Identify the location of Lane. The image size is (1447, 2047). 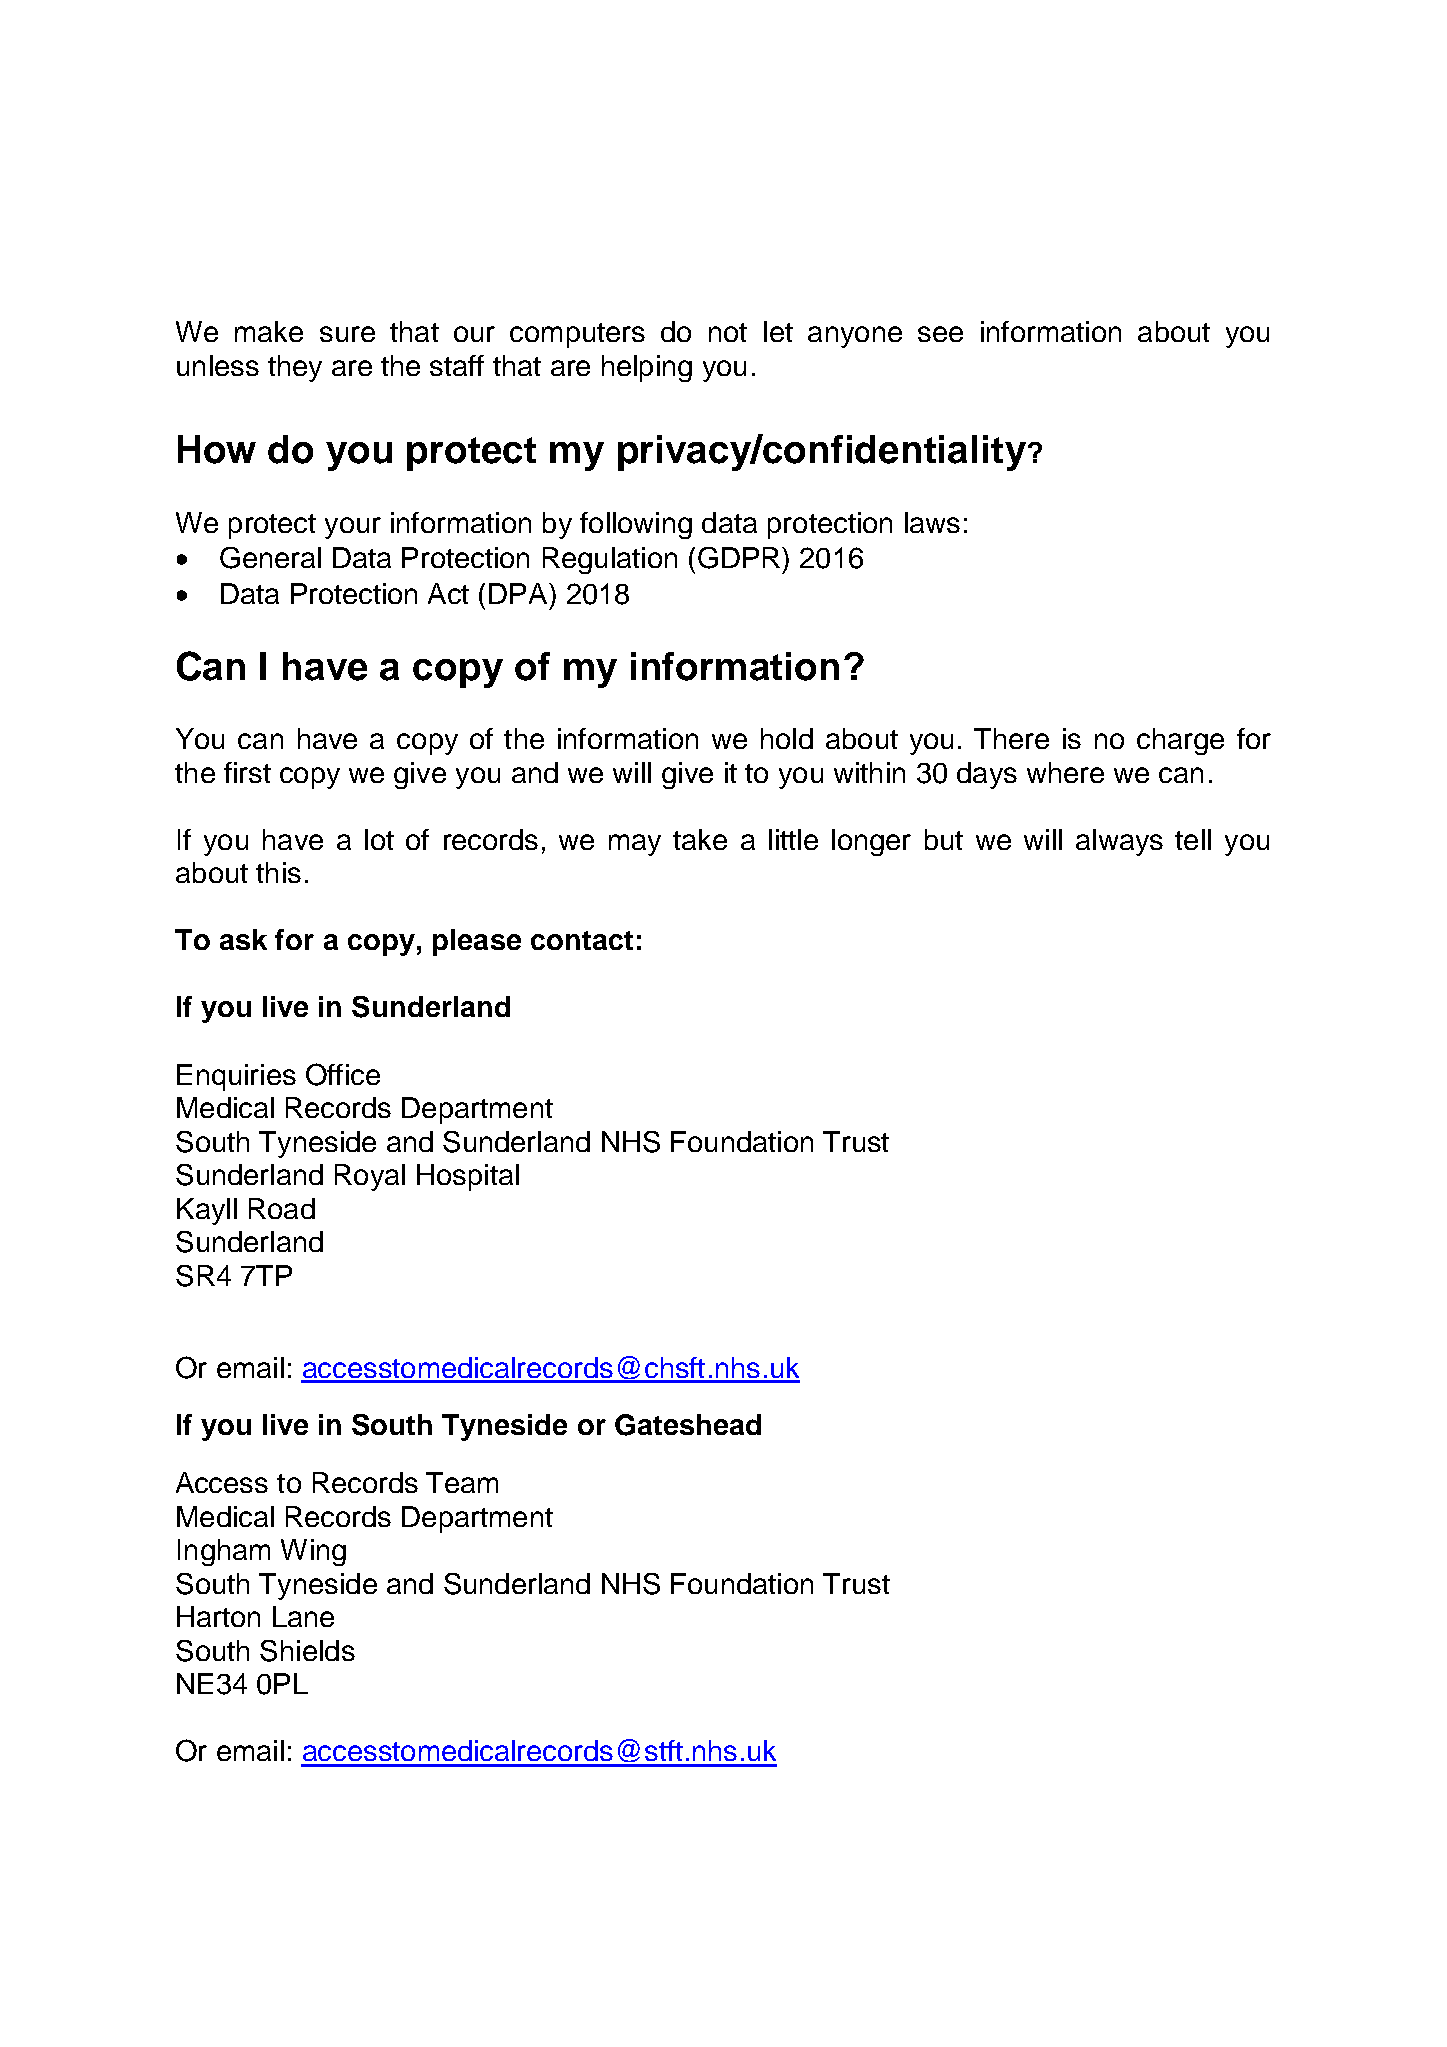
(303, 1616).
